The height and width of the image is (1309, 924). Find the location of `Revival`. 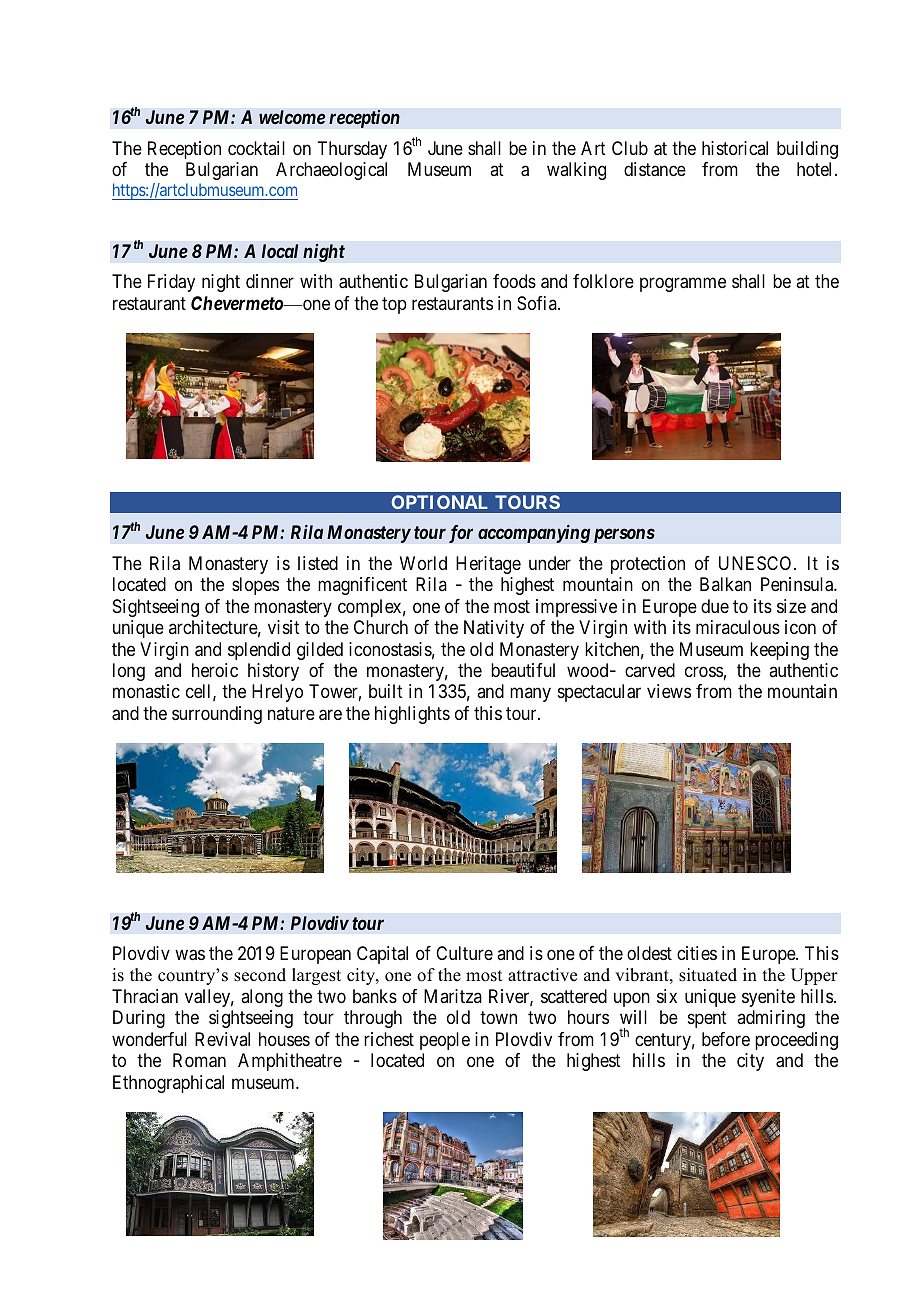

Revival is located at coordinates (222, 1039).
